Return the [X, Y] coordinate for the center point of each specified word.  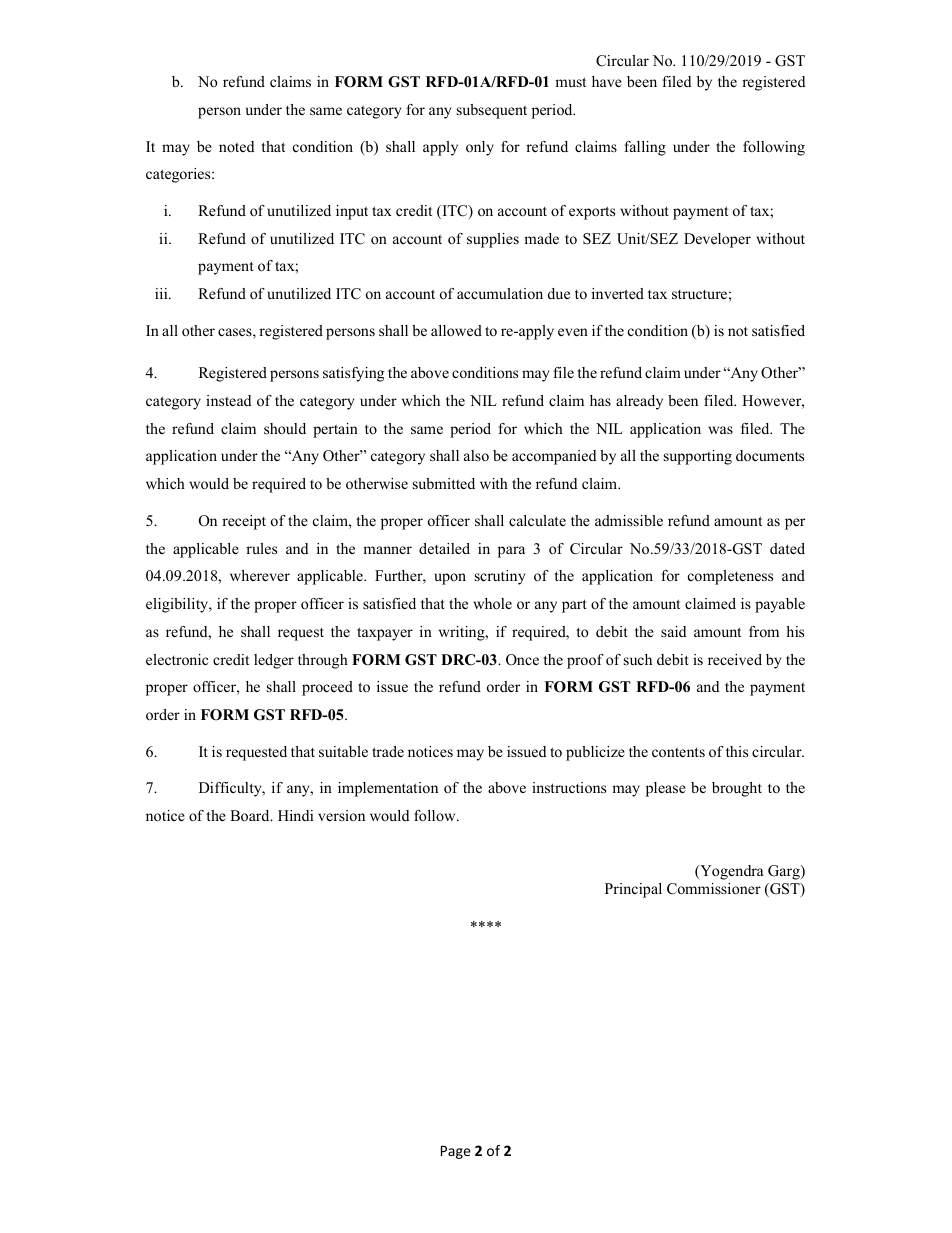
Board [251, 815]
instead [229, 400]
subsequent [492, 111]
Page [456, 1152]
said [674, 631]
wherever [260, 575]
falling [645, 148]
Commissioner [714, 889]
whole [492, 603]
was [720, 430]
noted [237, 146]
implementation [388, 789]
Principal [633, 890]
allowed [456, 330]
